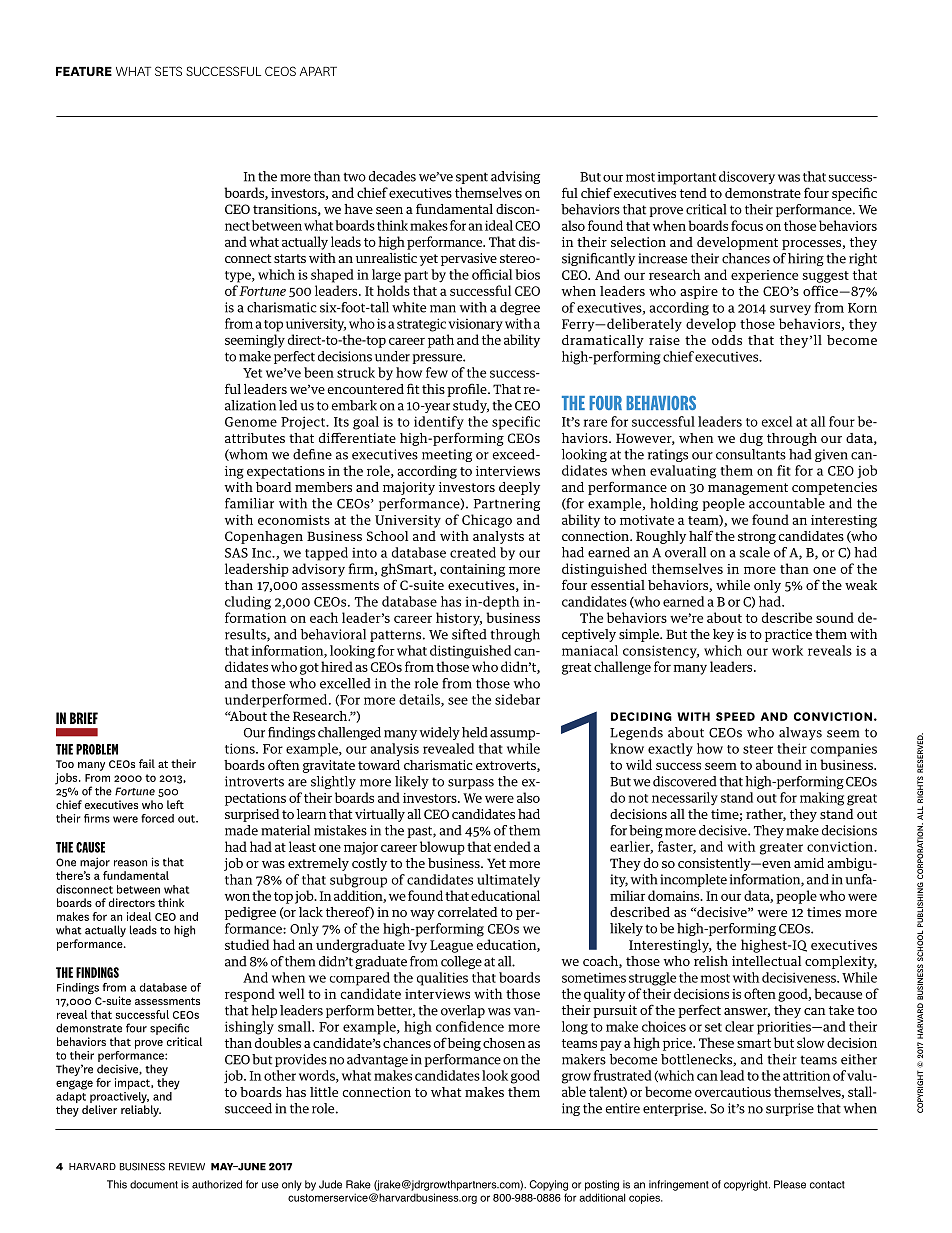 The image size is (952, 1233). What do you see at coordinates (790, 1184) in the page?
I see `Please` at bounding box center [790, 1184].
